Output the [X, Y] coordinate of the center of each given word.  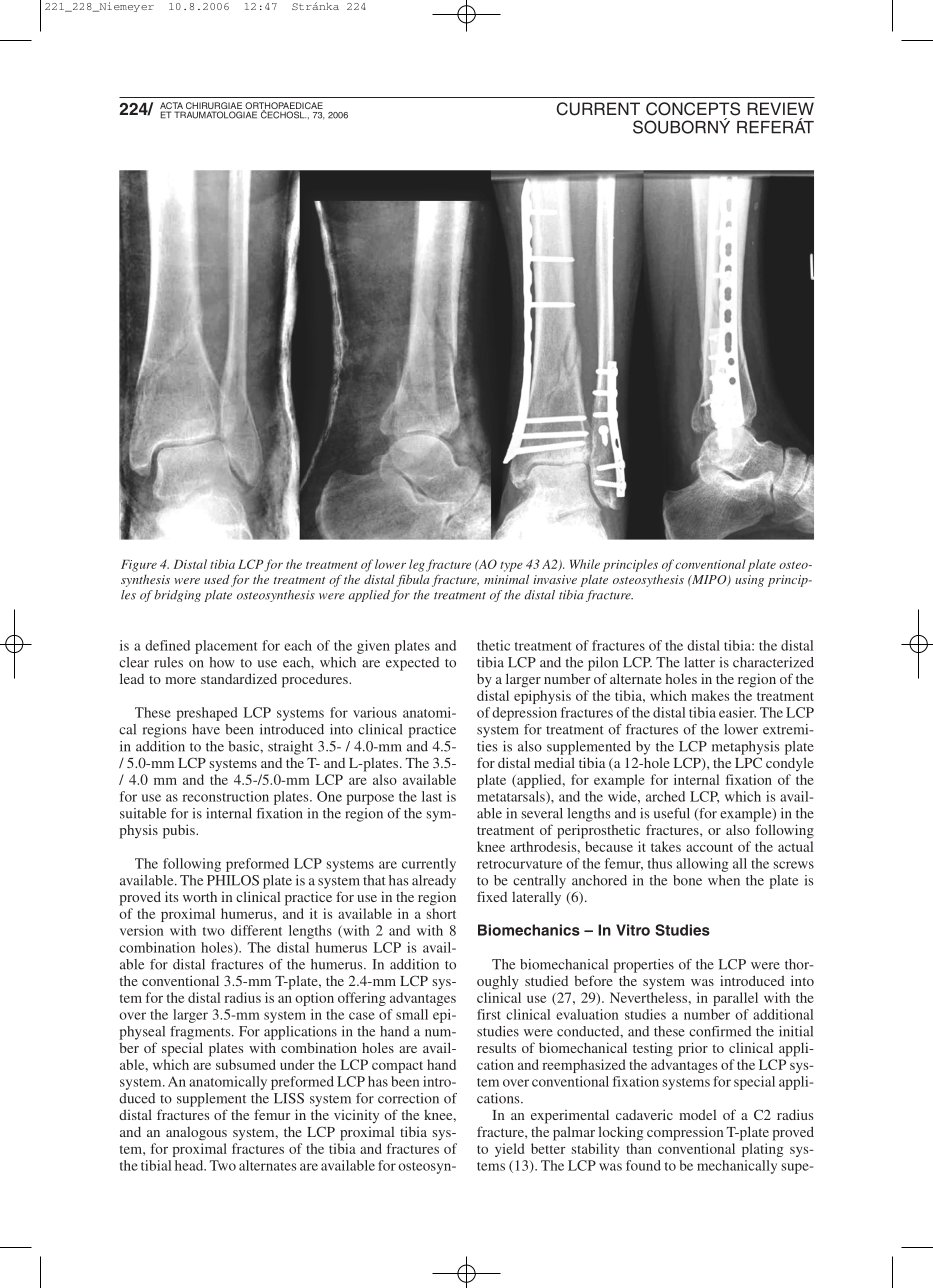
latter [699, 662]
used [217, 579]
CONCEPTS [693, 109]
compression [685, 1133]
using [749, 581]
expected [412, 664]
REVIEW [780, 108]
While [585, 564]
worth [200, 897]
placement [226, 647]
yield [509, 1150]
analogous [196, 1134]
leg [417, 565]
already [434, 882]
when [724, 880]
